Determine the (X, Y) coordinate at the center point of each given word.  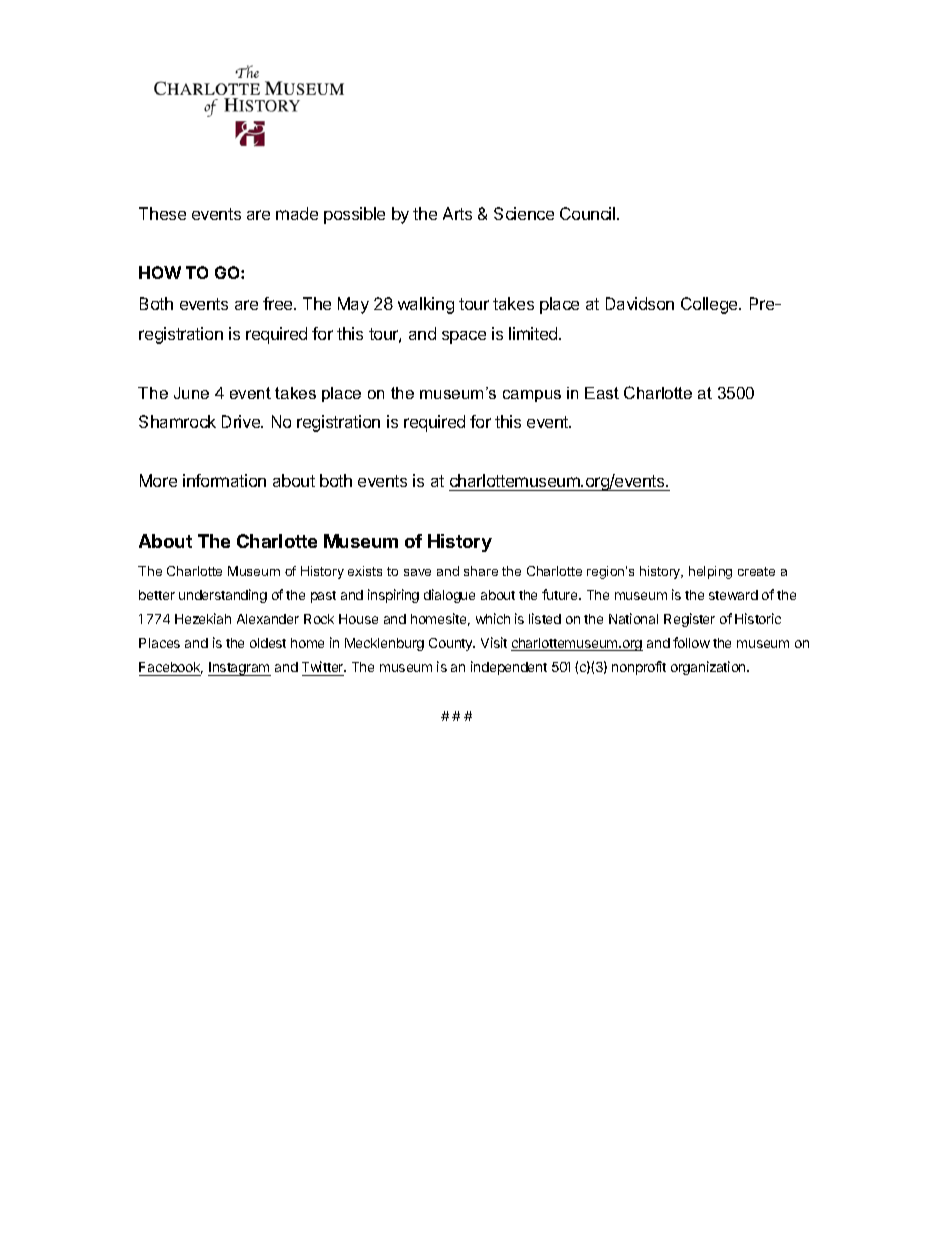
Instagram (239, 669)
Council (589, 213)
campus (532, 396)
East (602, 393)
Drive (242, 421)
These (162, 213)
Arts (457, 213)
